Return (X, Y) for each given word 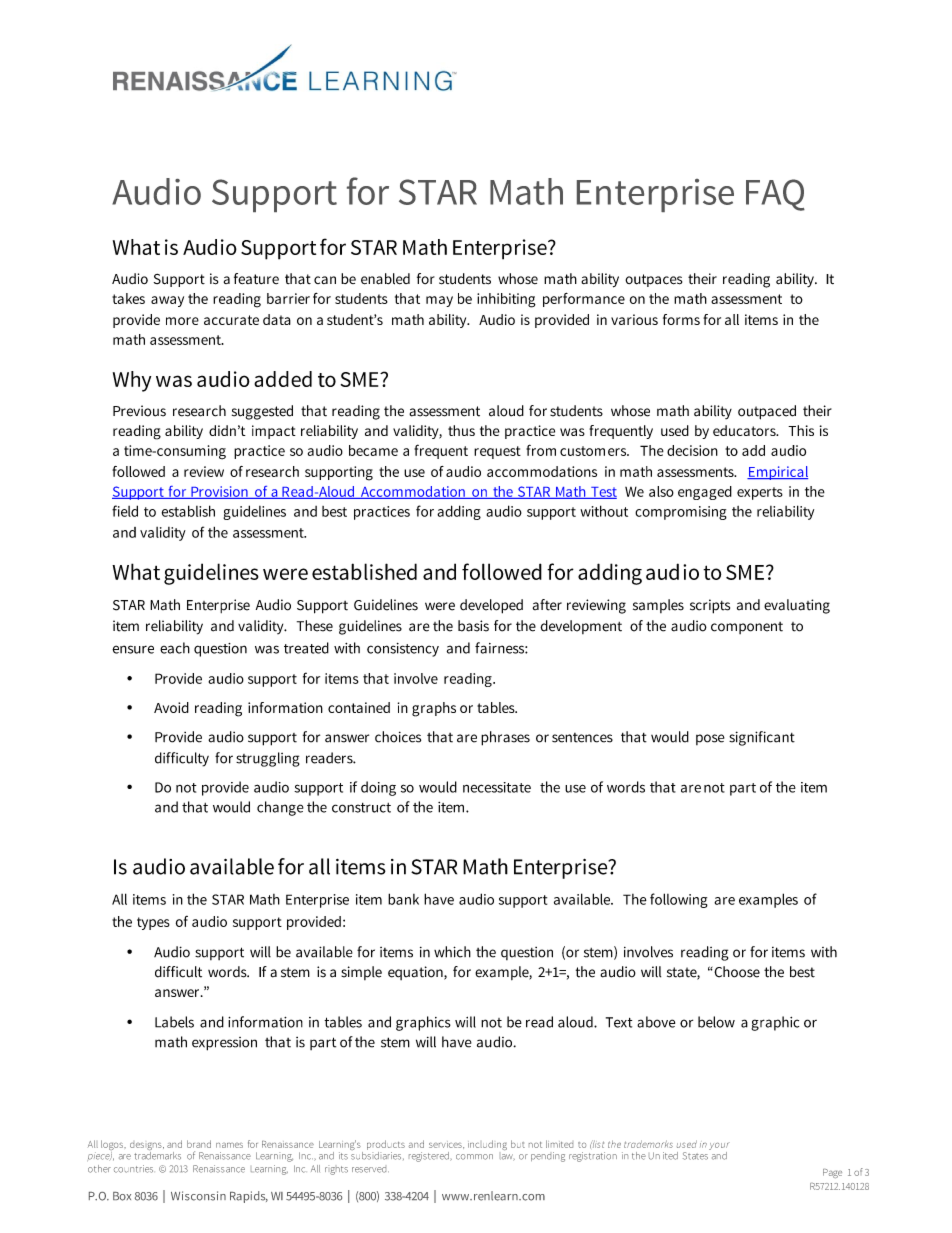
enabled (385, 279)
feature (256, 278)
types (153, 923)
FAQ (775, 195)
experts (760, 493)
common (474, 1157)
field (125, 511)
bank (403, 899)
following (679, 900)
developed (491, 606)
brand (199, 1144)
